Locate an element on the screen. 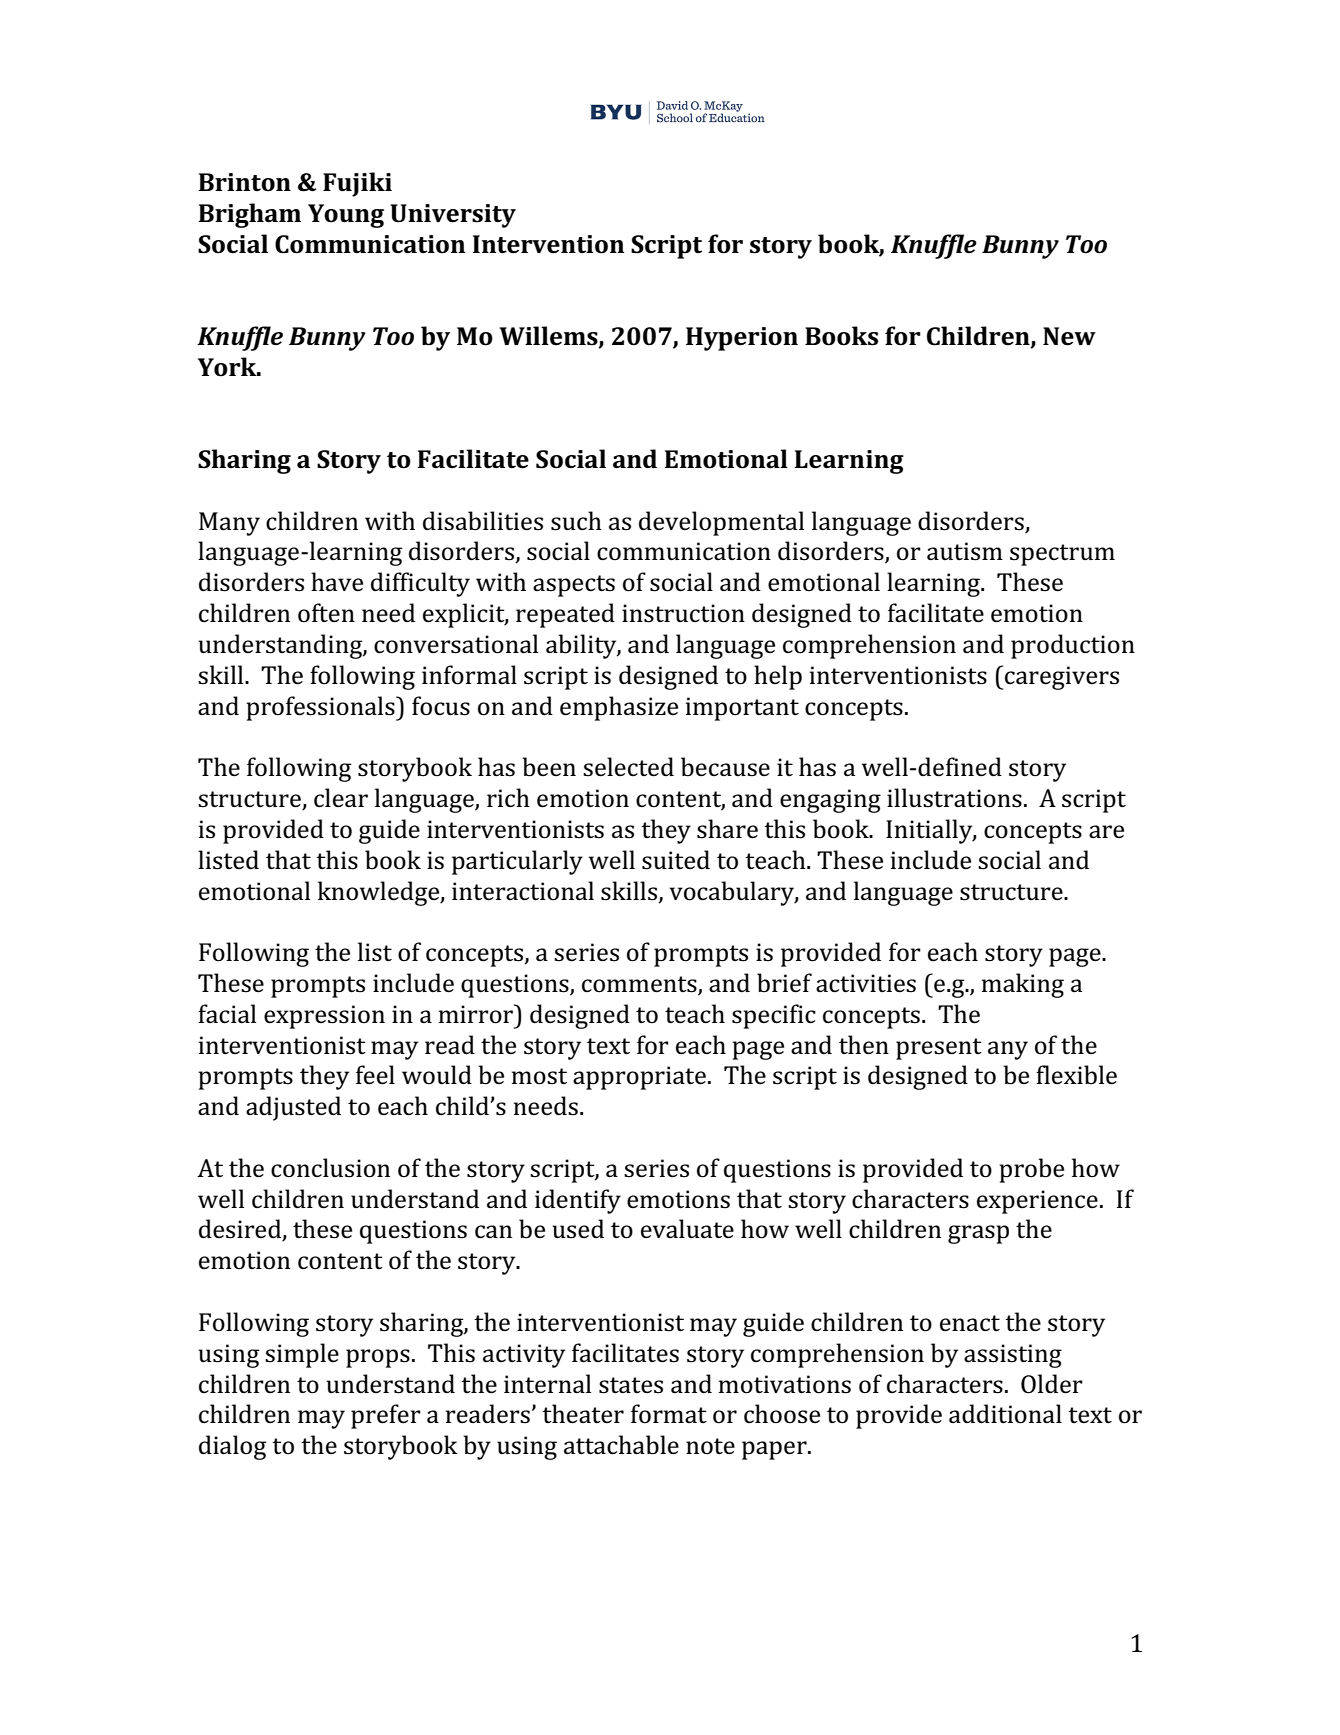  comments is located at coordinates (640, 985).
